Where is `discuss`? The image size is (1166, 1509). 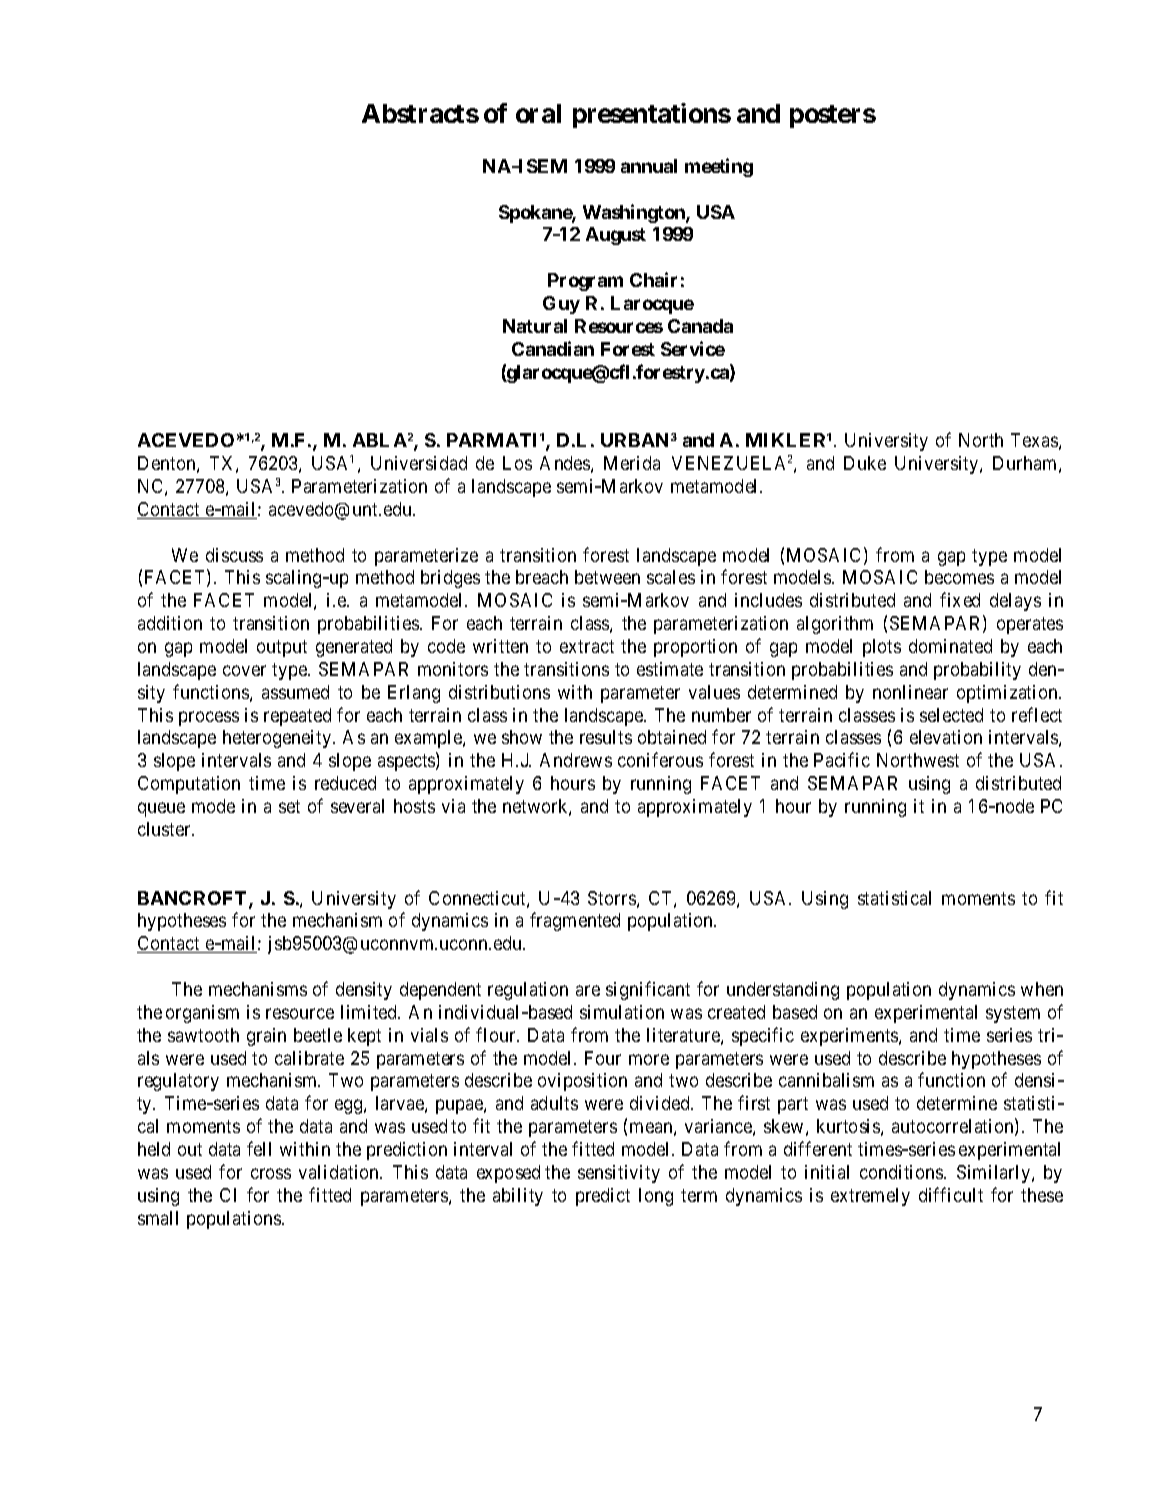
discuss is located at coordinates (234, 555).
